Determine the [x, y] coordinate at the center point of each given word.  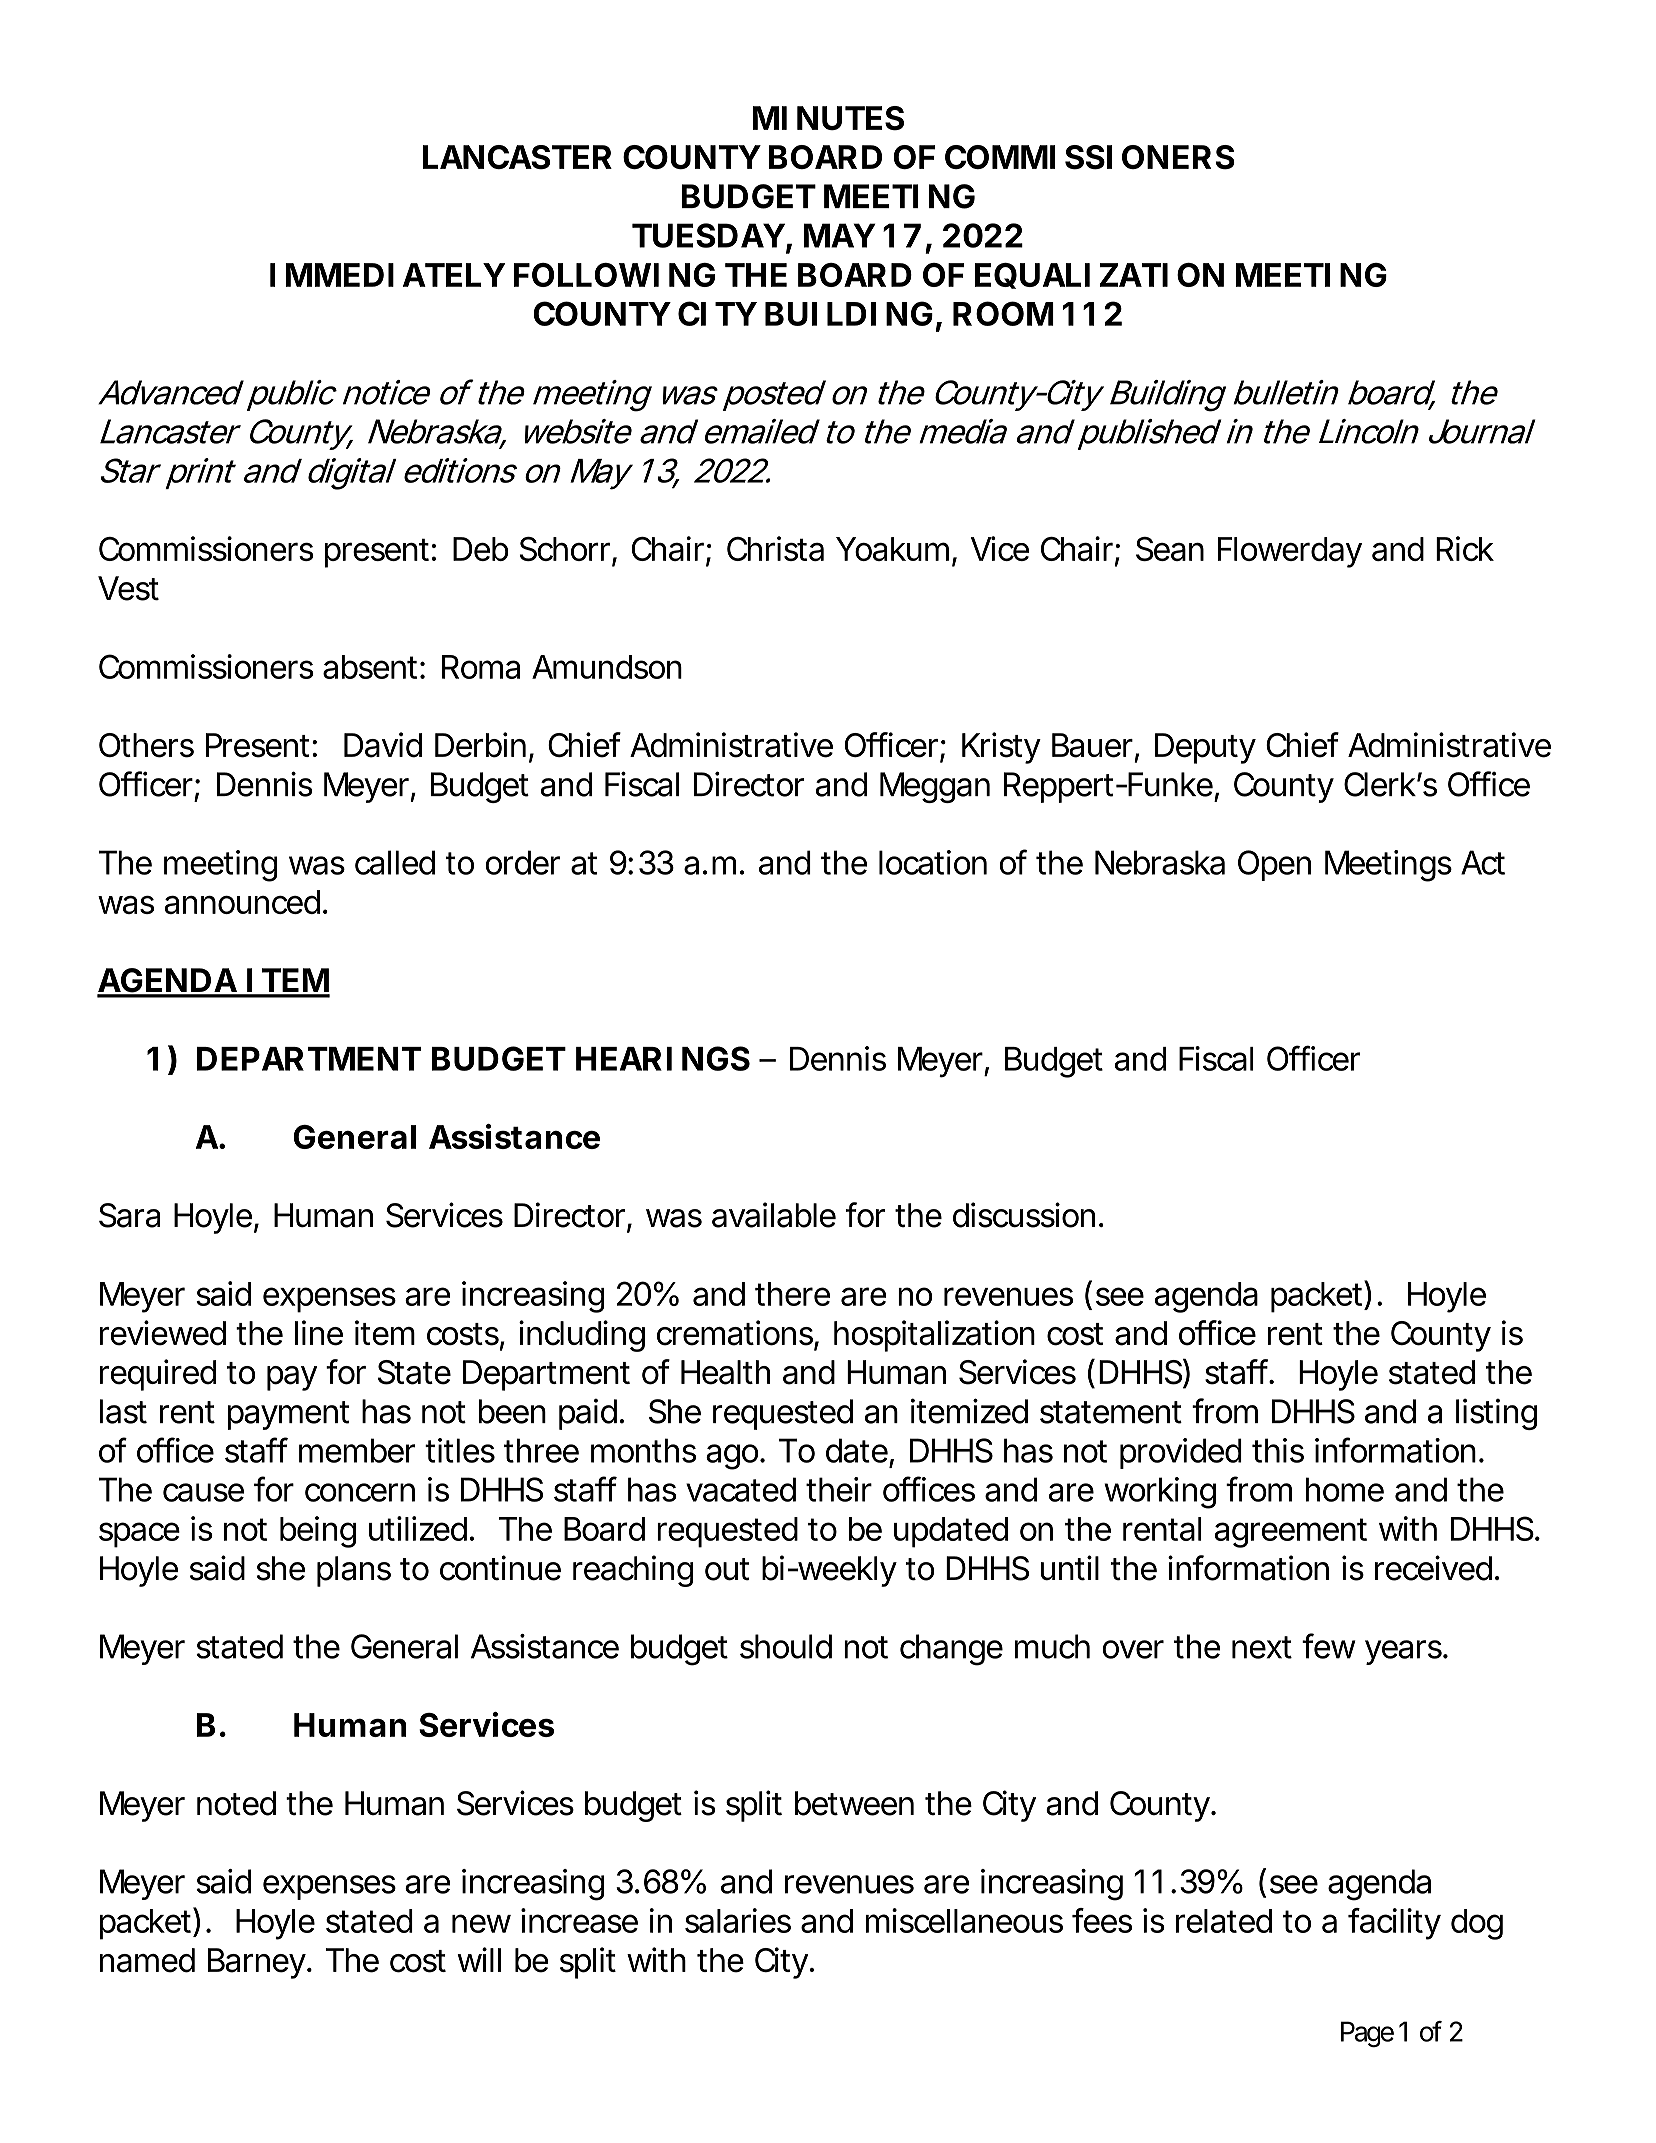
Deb [481, 549]
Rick [1465, 548]
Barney [258, 1963]
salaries [738, 1920]
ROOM [1003, 313]
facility [1394, 1924]
